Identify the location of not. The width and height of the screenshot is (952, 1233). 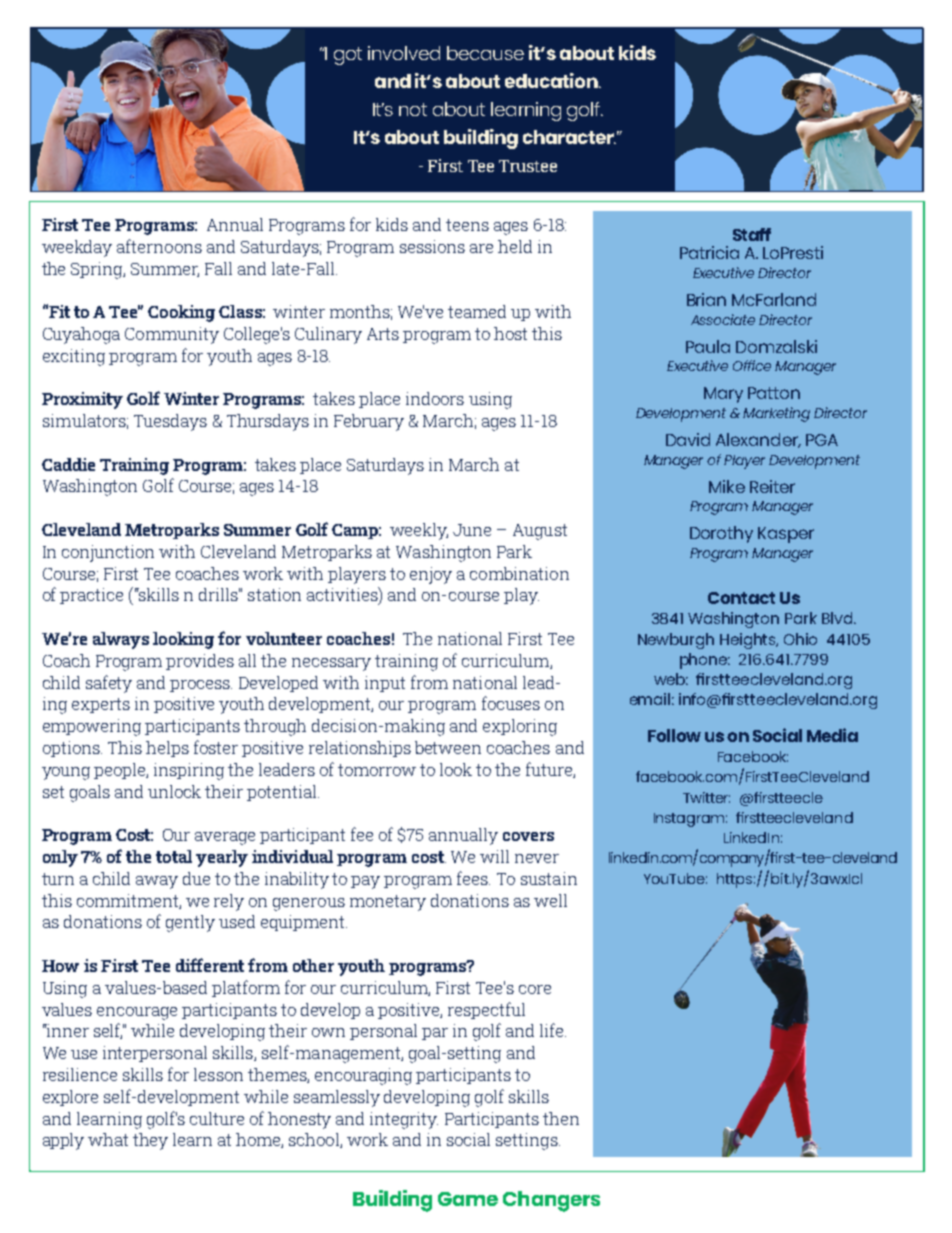
(413, 109).
